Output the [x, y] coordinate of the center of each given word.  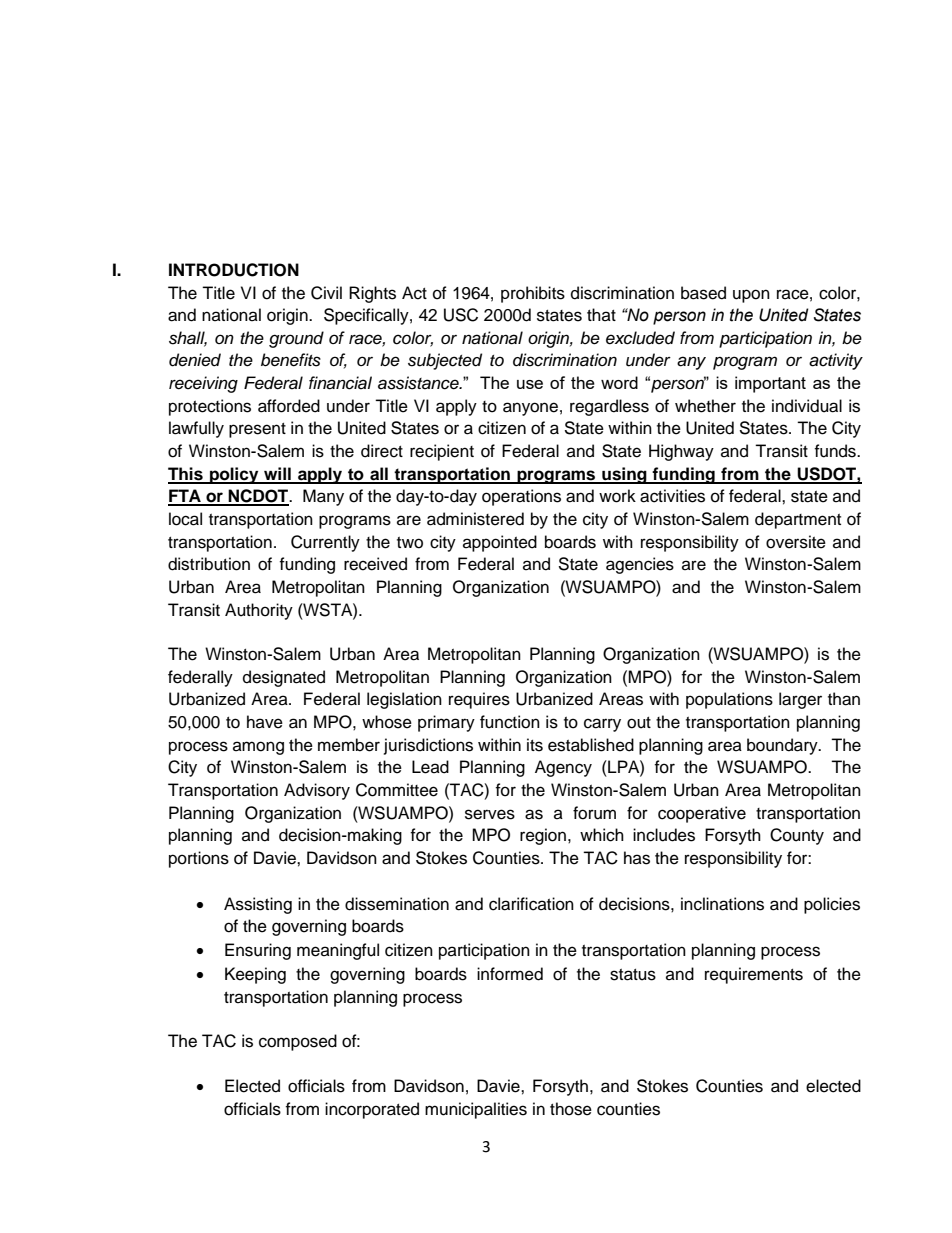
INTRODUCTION [234, 270]
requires [479, 700]
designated [284, 678]
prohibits [533, 294]
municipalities [476, 1110]
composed [298, 1042]
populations [729, 700]
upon [751, 296]
